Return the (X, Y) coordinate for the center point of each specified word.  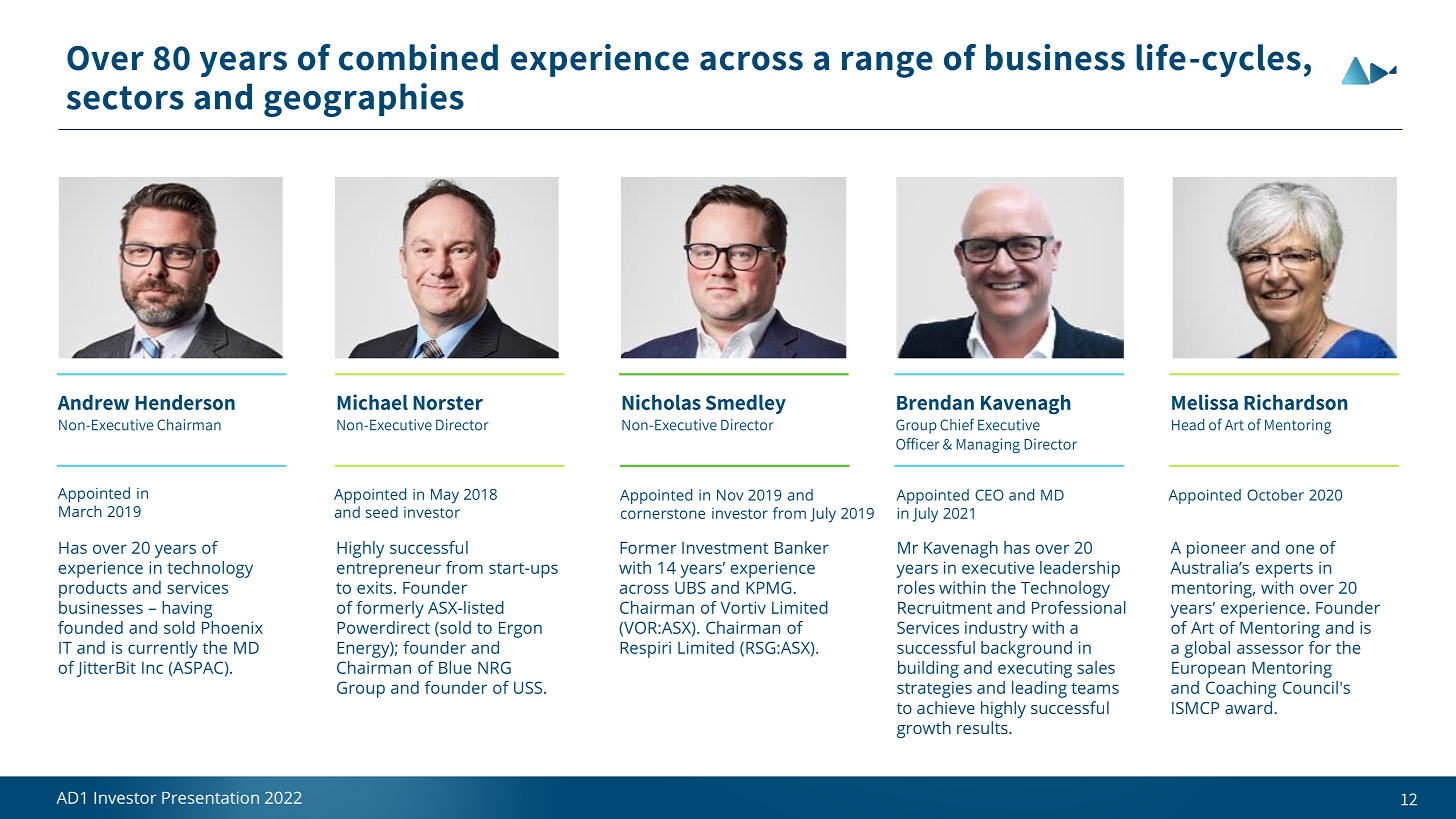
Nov (730, 495)
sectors (125, 98)
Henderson (185, 402)
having (187, 609)
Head (1188, 425)
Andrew (93, 402)
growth (924, 729)
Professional (1079, 607)
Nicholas (661, 402)
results (983, 727)
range (887, 64)
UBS (690, 587)
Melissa (1205, 402)
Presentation (210, 797)
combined (418, 57)
